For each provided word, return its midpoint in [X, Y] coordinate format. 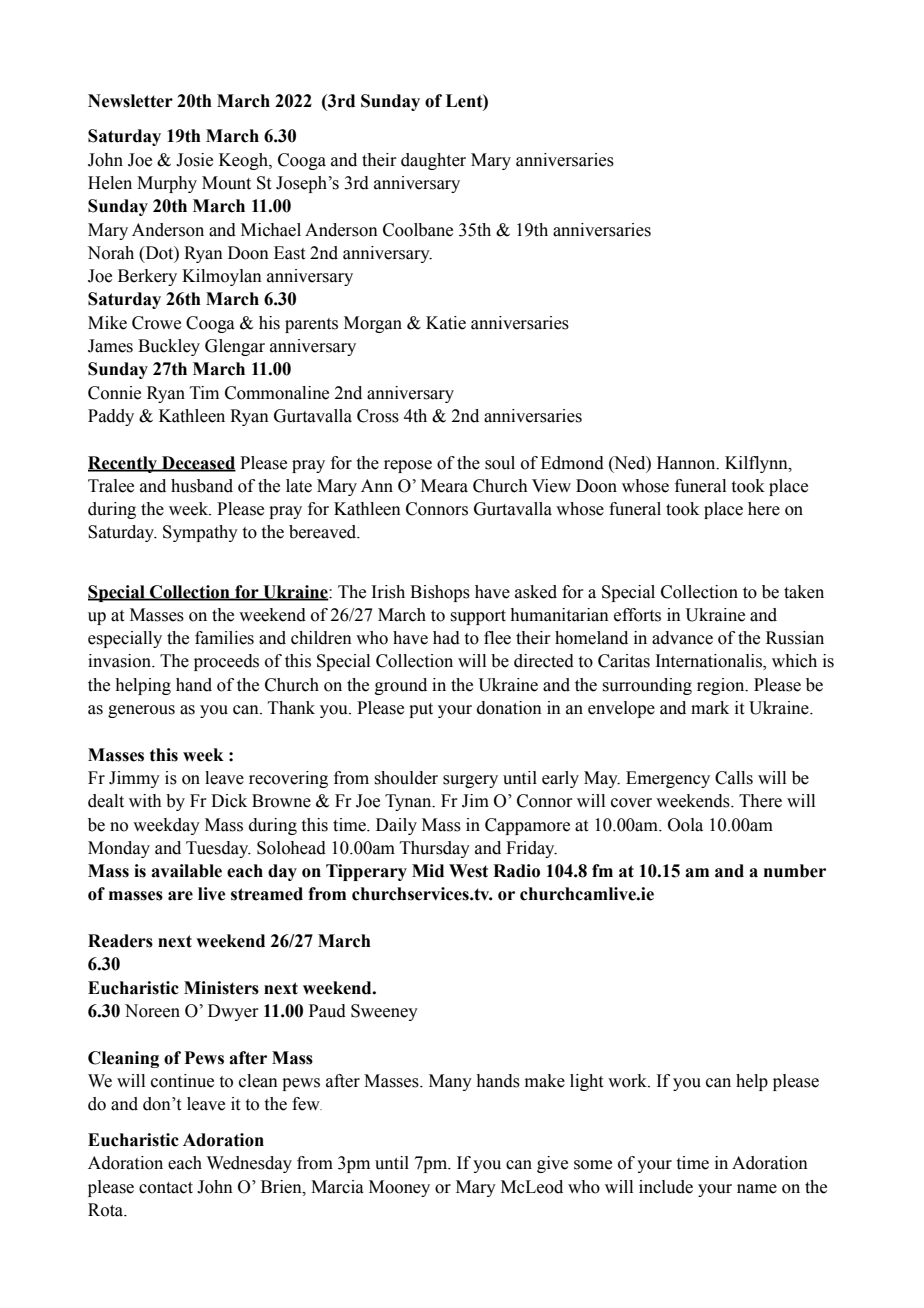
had [446, 638]
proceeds [226, 662]
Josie [194, 160]
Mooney [399, 1188]
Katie [446, 323]
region [722, 686]
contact [166, 1188]
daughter [433, 161]
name [757, 1189]
